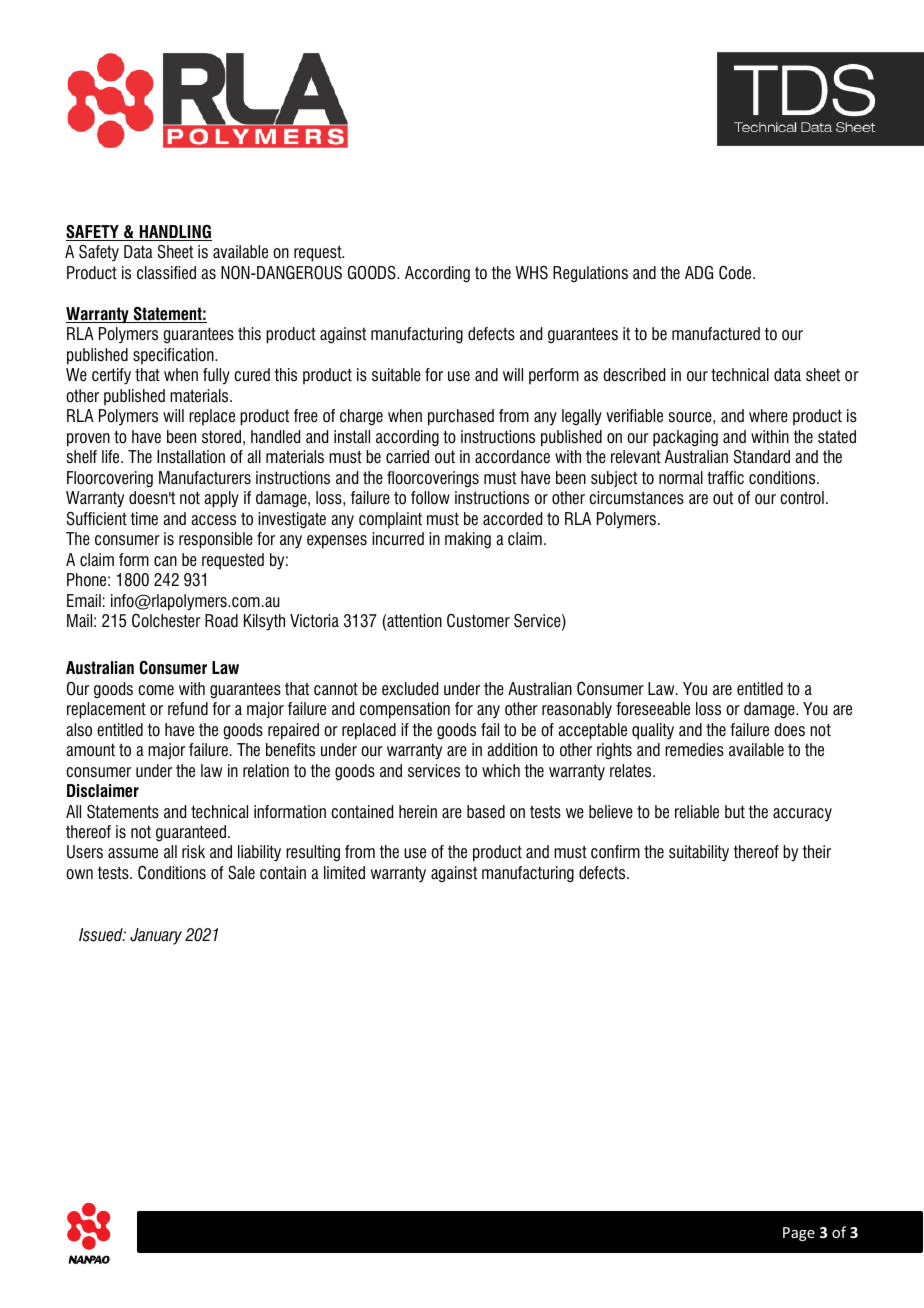 This screenshot has height=1308, width=924. What do you see at coordinates (156, 936) in the screenshot?
I see `January` at bounding box center [156, 936].
